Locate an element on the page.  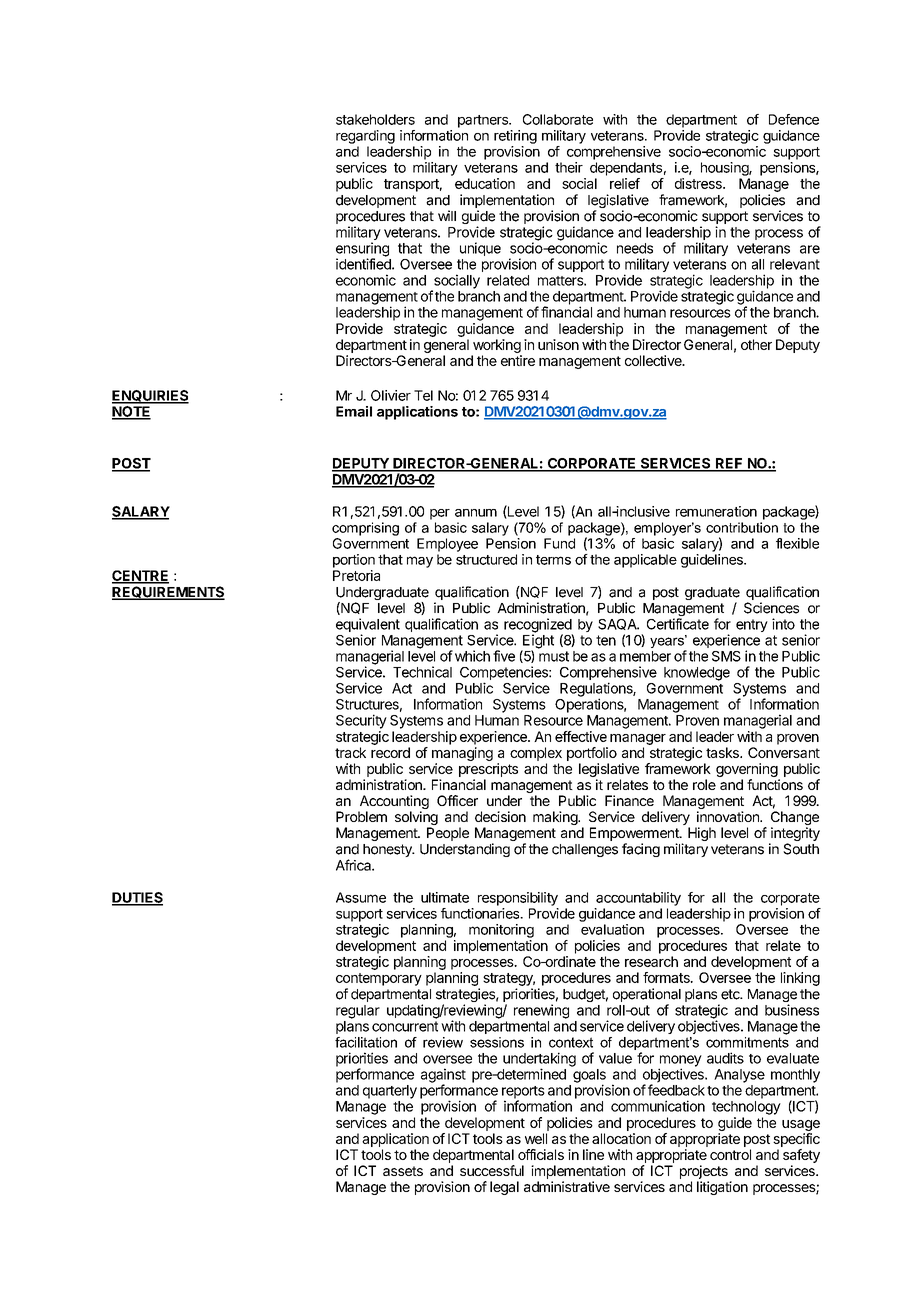
distress is located at coordinates (699, 183).
